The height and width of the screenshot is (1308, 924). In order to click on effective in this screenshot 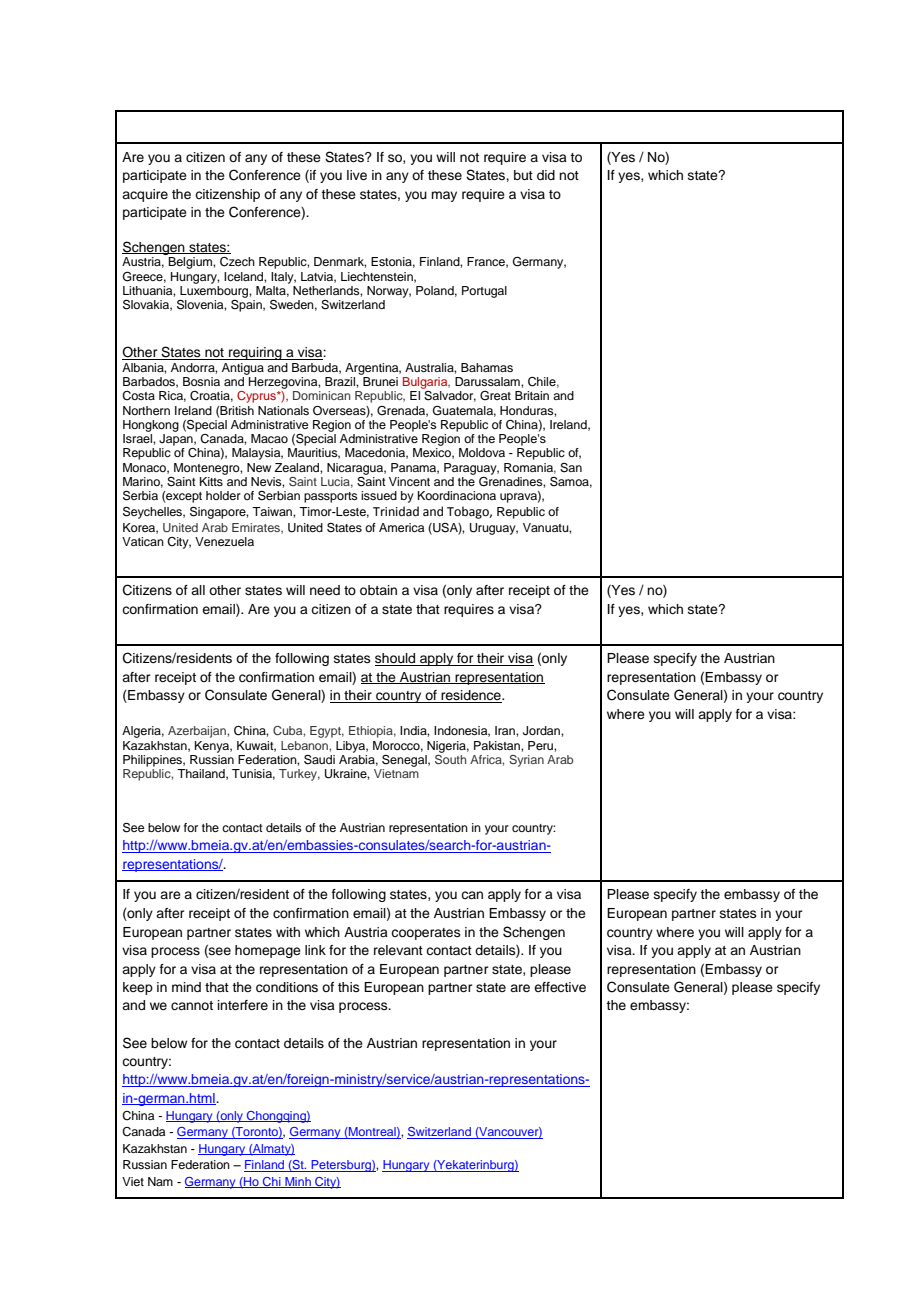, I will do `click(560, 987)`.
